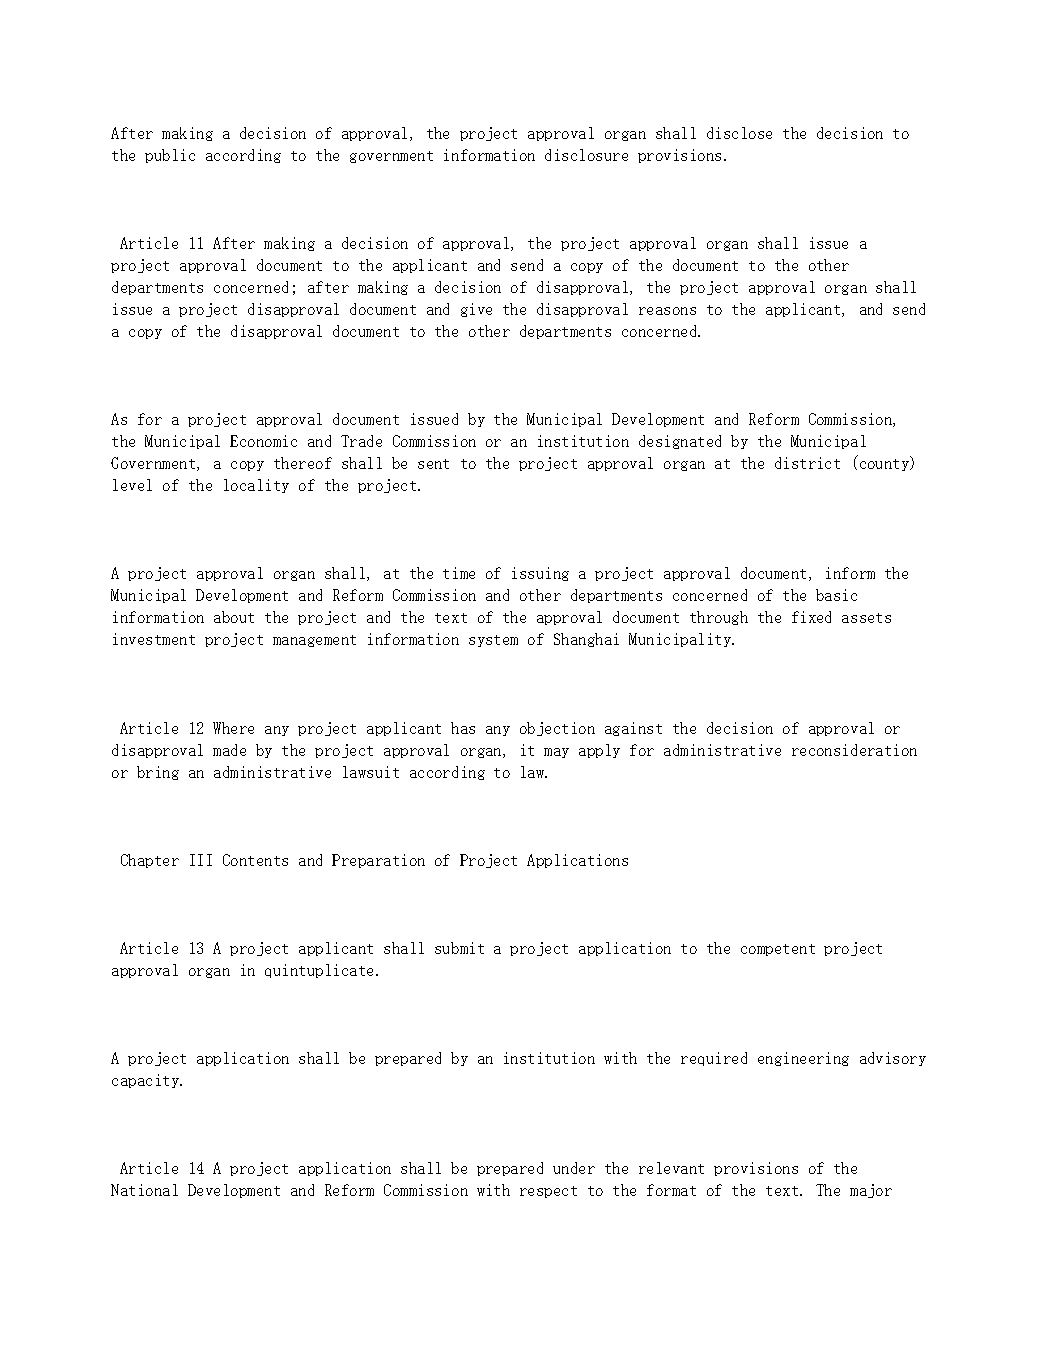  What do you see at coordinates (476, 310) in the document?
I see `give` at bounding box center [476, 310].
